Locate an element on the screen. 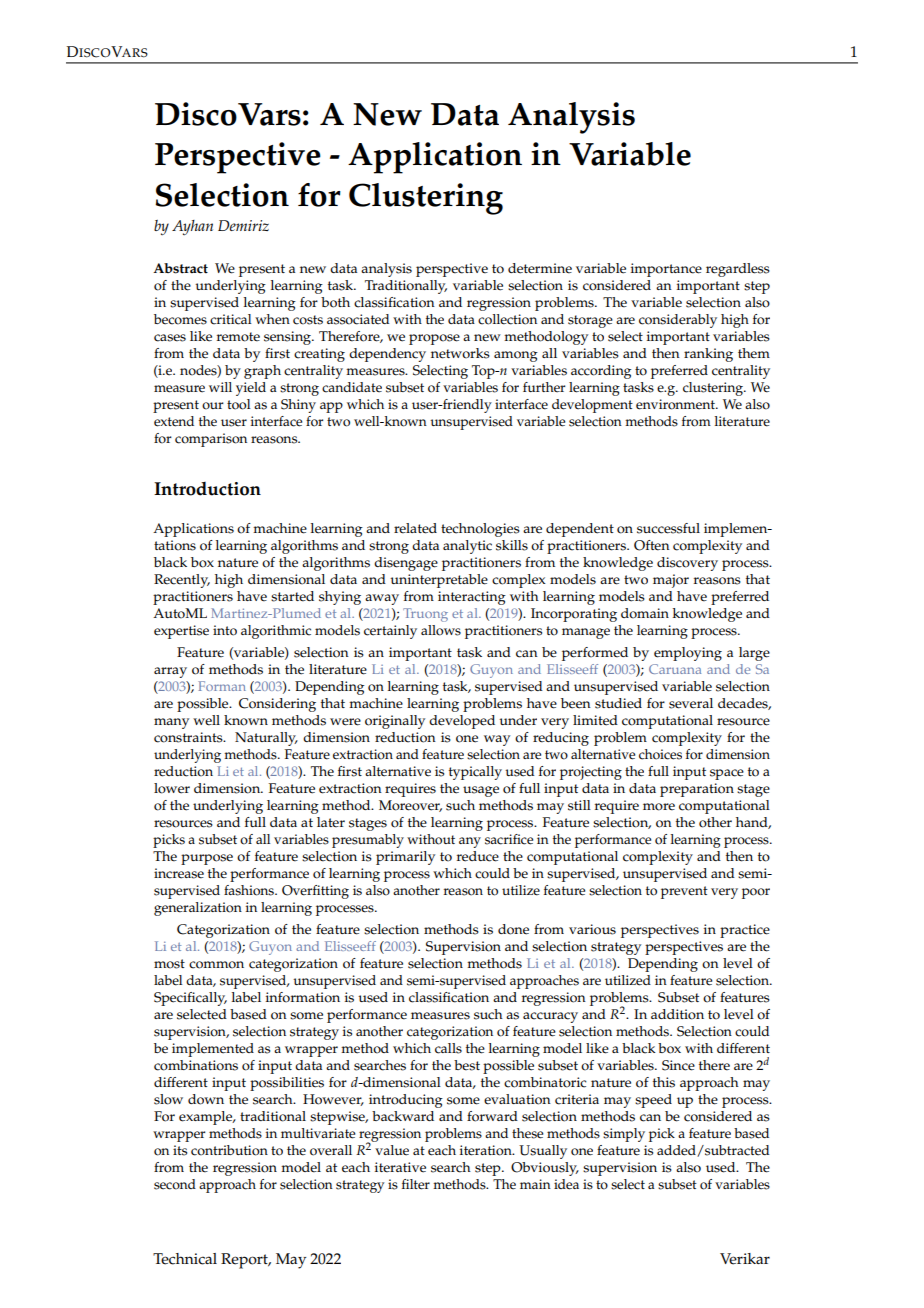 The image size is (924, 1308). considerably is located at coordinates (678, 321).
